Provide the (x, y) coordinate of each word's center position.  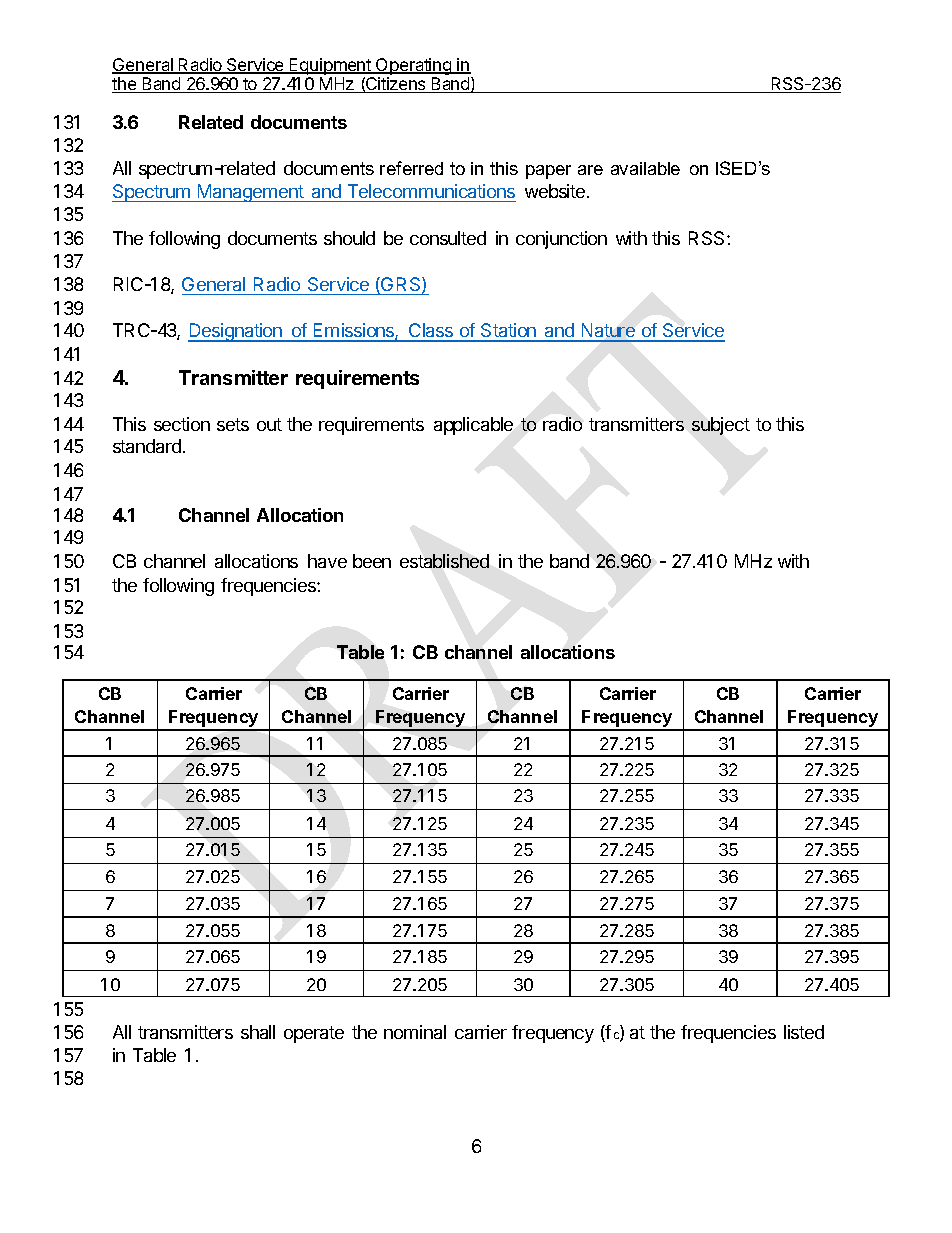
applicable (473, 426)
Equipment (331, 66)
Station (509, 332)
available (645, 168)
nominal (415, 1032)
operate (314, 1034)
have (327, 561)
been (372, 561)
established (444, 561)
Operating (414, 66)
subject (721, 426)
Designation (236, 332)
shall (258, 1032)
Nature (608, 332)
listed (804, 1032)
